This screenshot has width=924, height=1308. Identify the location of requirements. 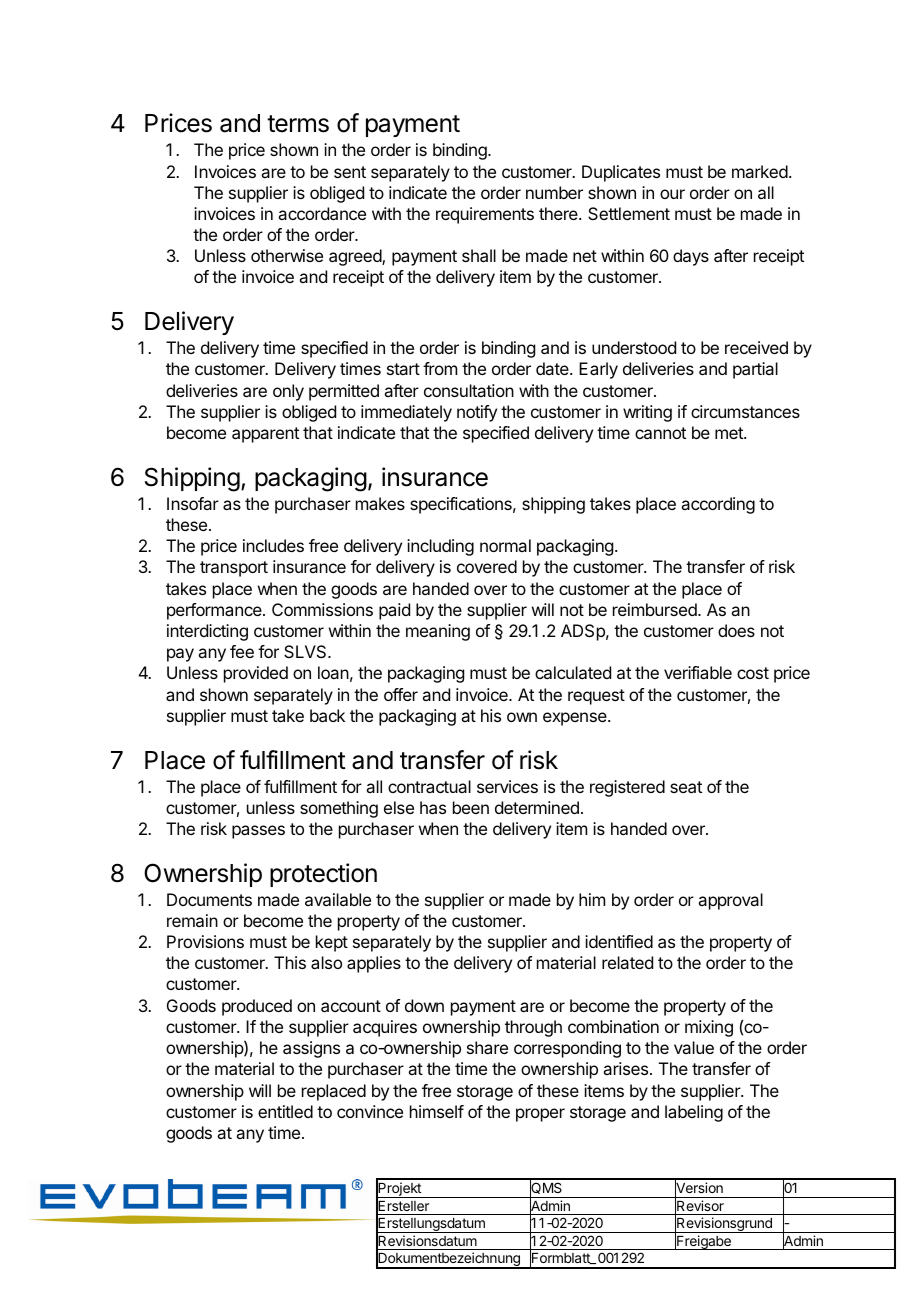
(485, 215).
